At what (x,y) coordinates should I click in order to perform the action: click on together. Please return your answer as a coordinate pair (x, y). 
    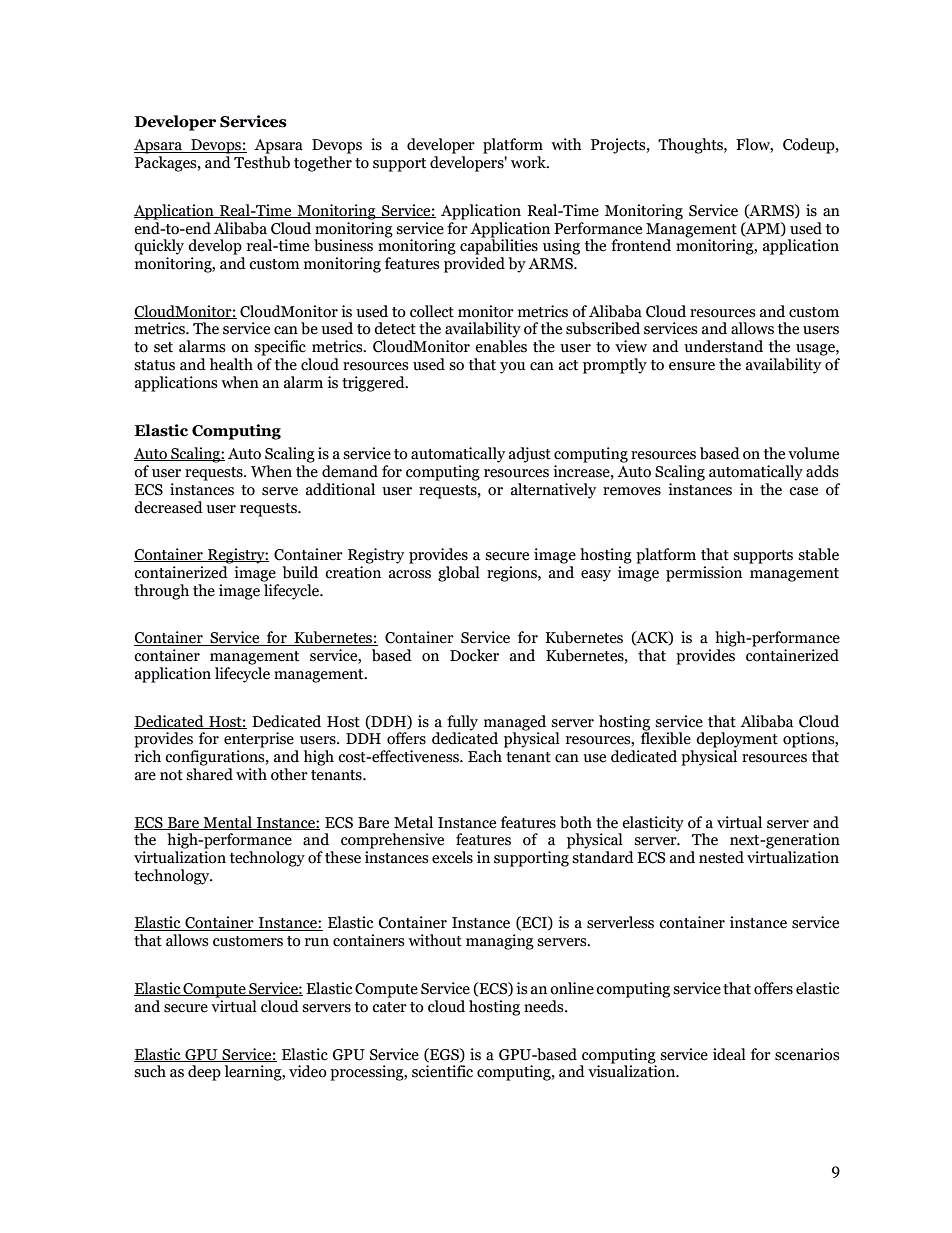
    Looking at the image, I should click on (323, 164).
